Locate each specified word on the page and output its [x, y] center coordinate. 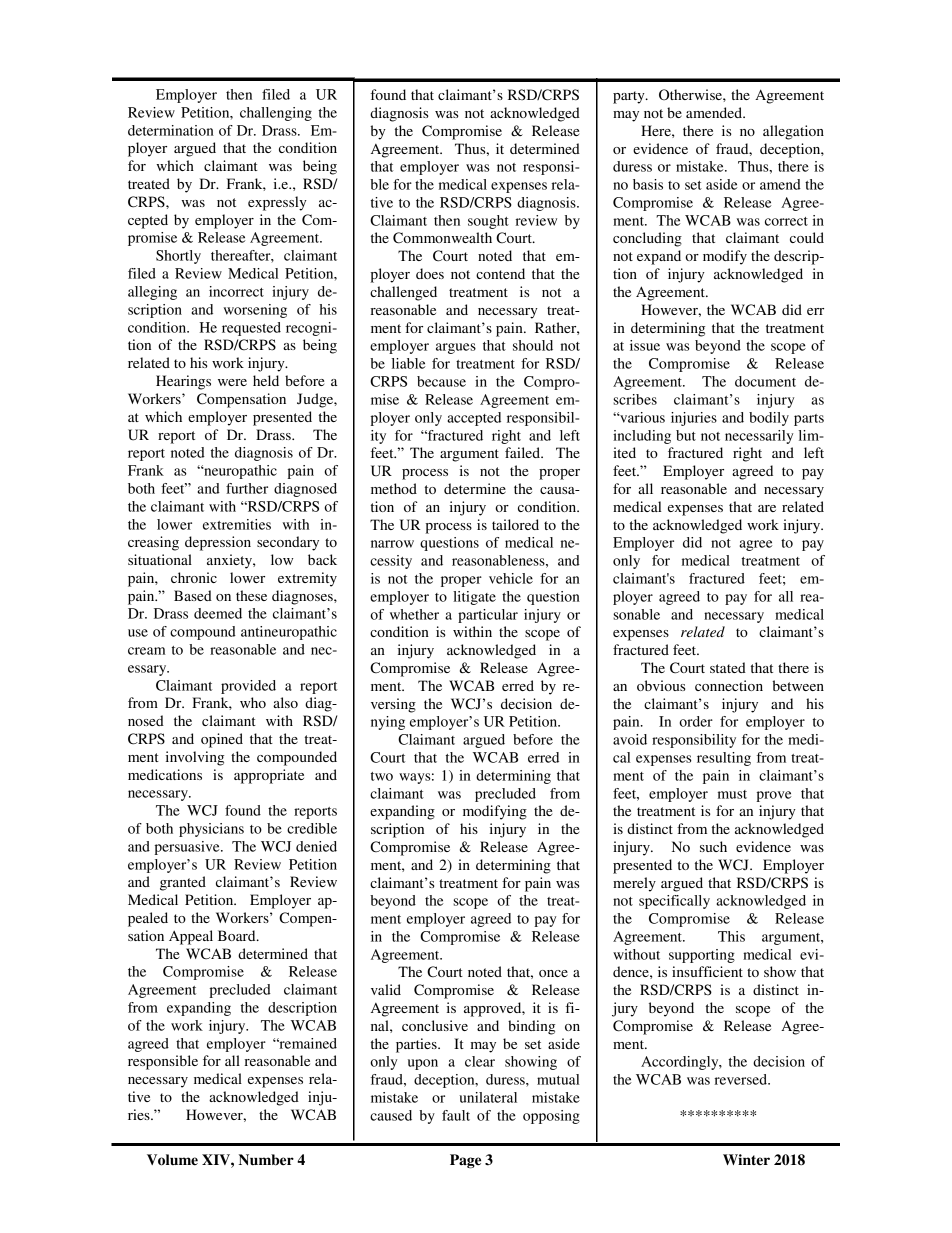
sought [488, 222]
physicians [211, 830]
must [732, 794]
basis [648, 184]
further [247, 488]
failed [523, 452]
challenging [276, 114]
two [382, 776]
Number [266, 1160]
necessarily [759, 437]
